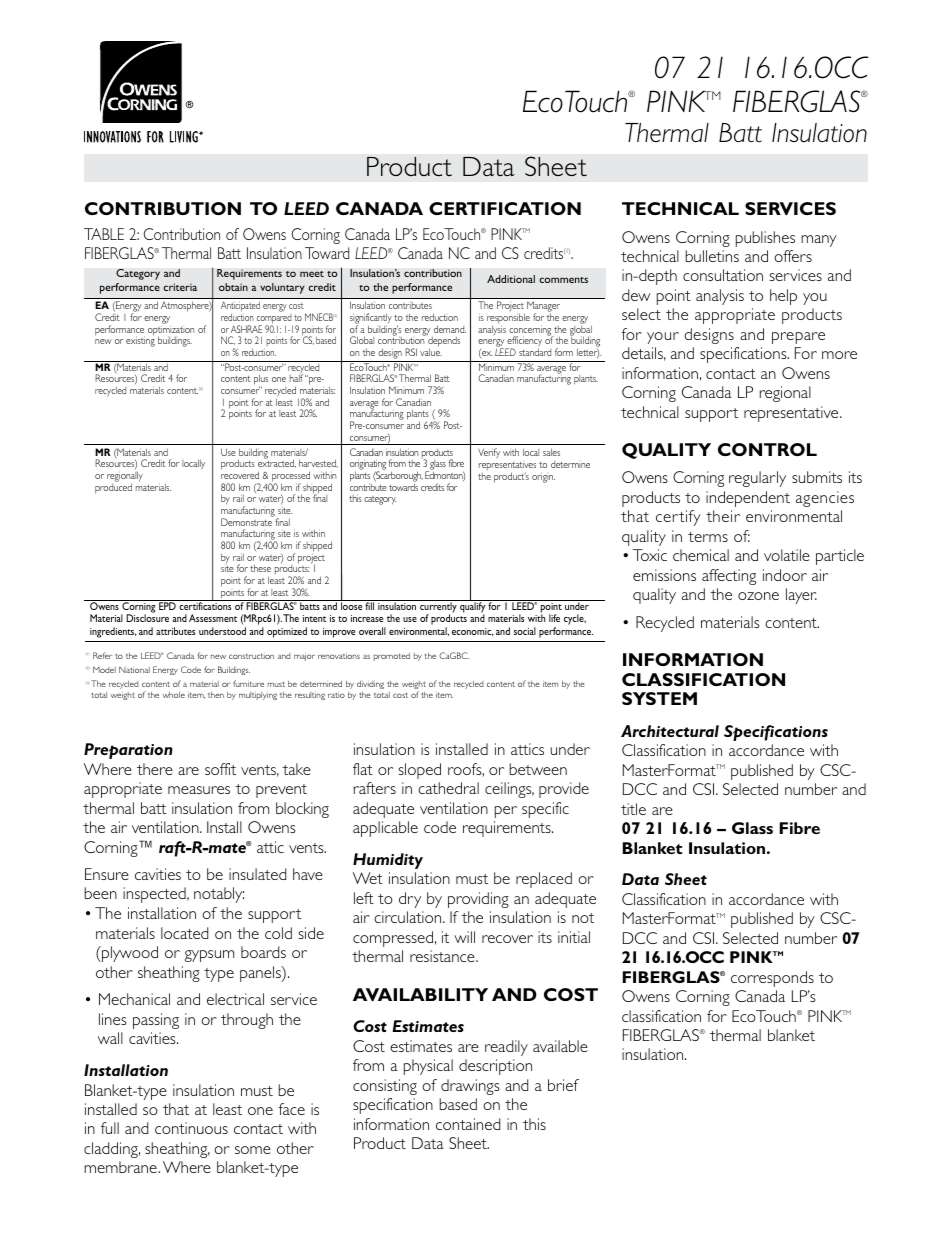  Describe the element at coordinates (468, 1124) in the page. I see `contained` at that location.
